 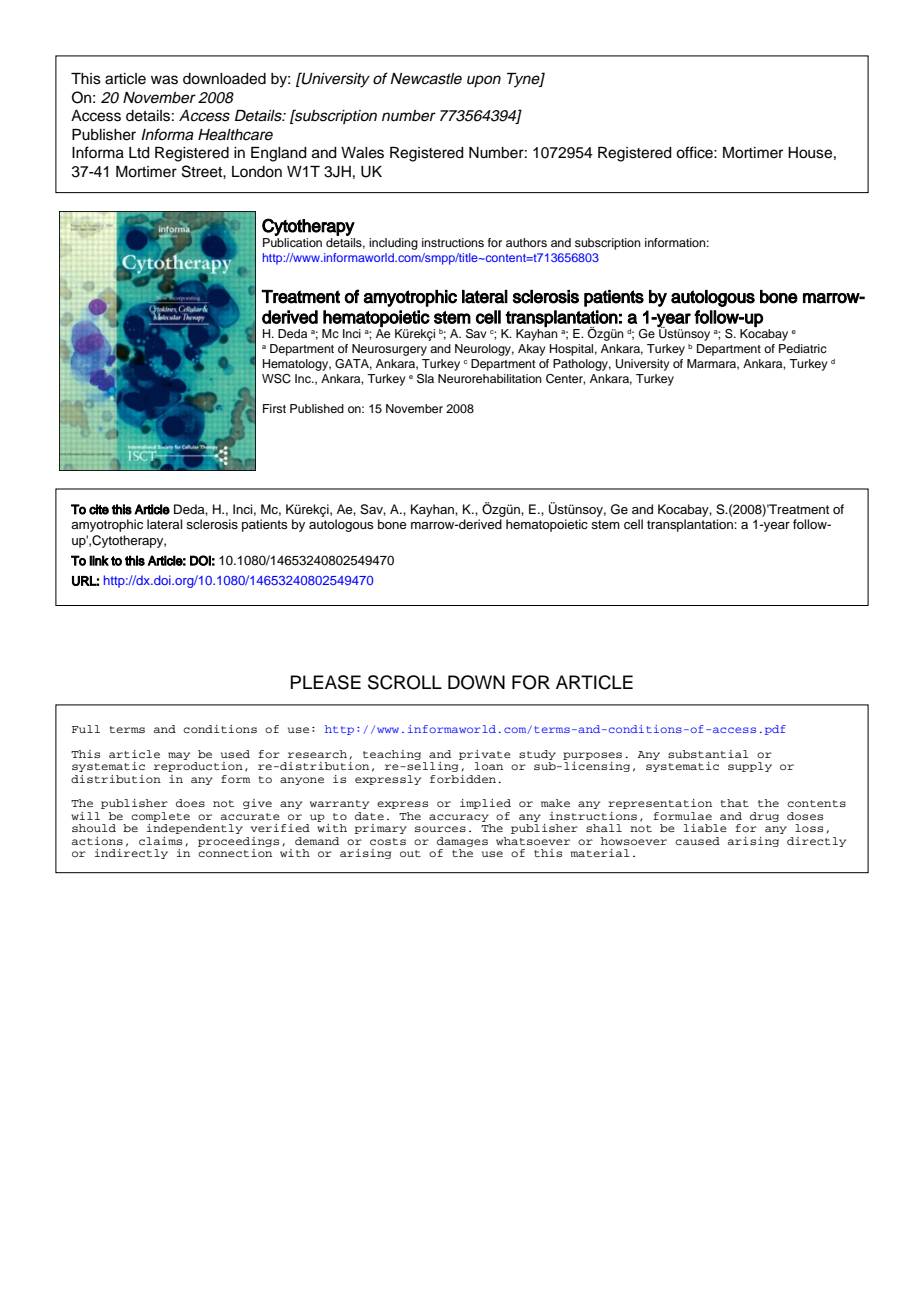 I want to click on was, so click(x=164, y=80).
